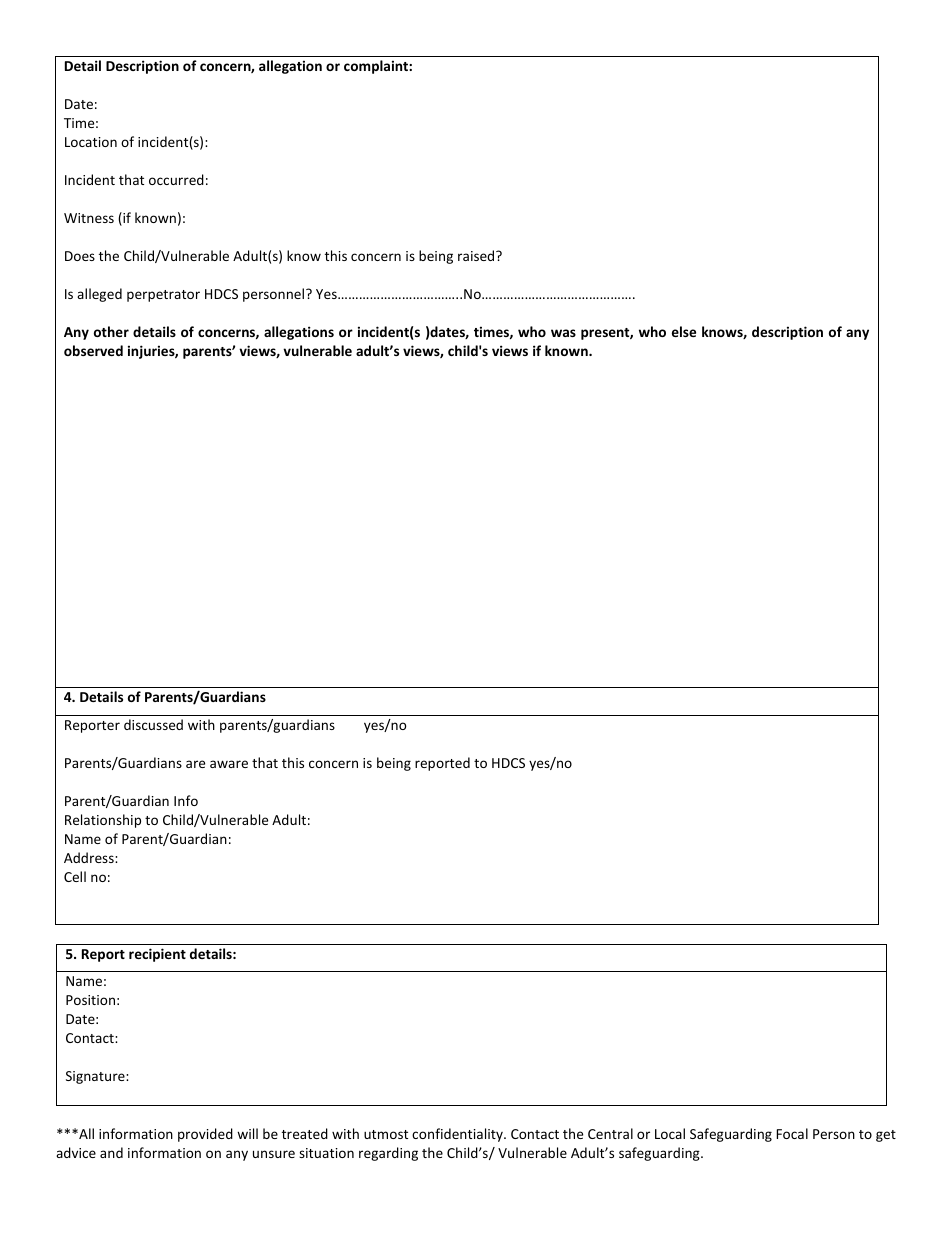 The width and height of the page is (952, 1233). Describe the element at coordinates (103, 821) in the page. I see `Relationship` at that location.
